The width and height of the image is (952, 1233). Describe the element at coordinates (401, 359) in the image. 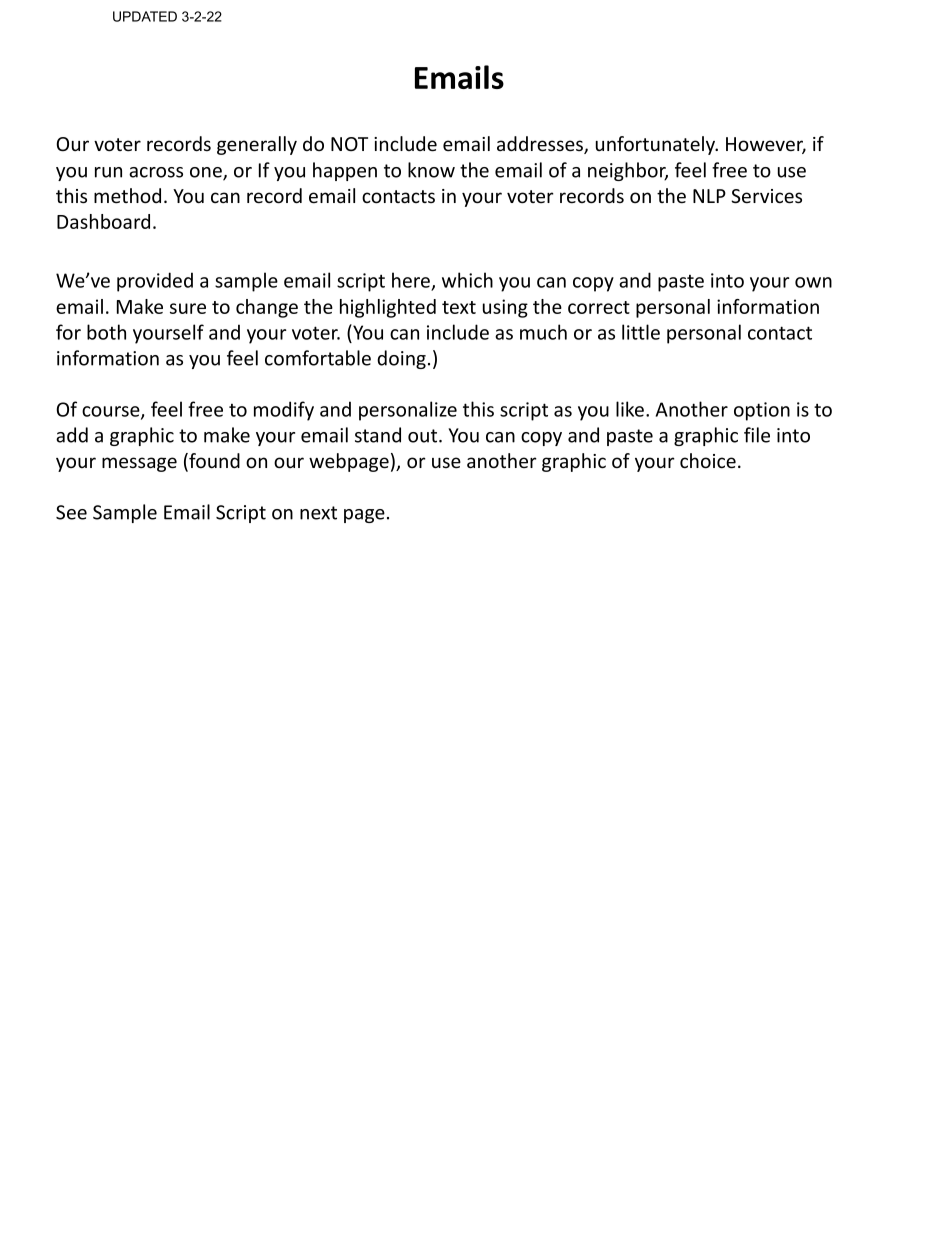

I see `doing` at that location.
